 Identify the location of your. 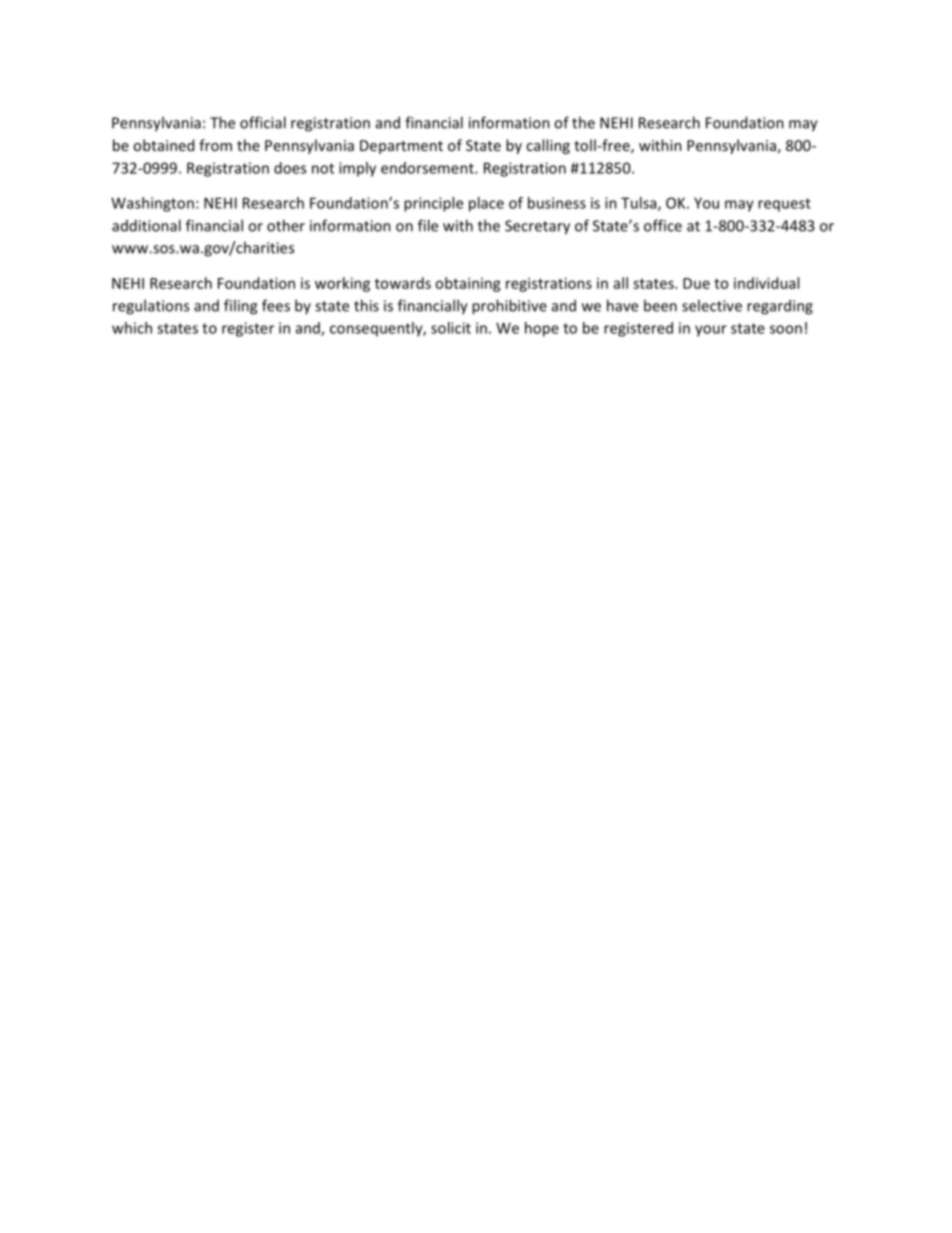
(711, 331).
